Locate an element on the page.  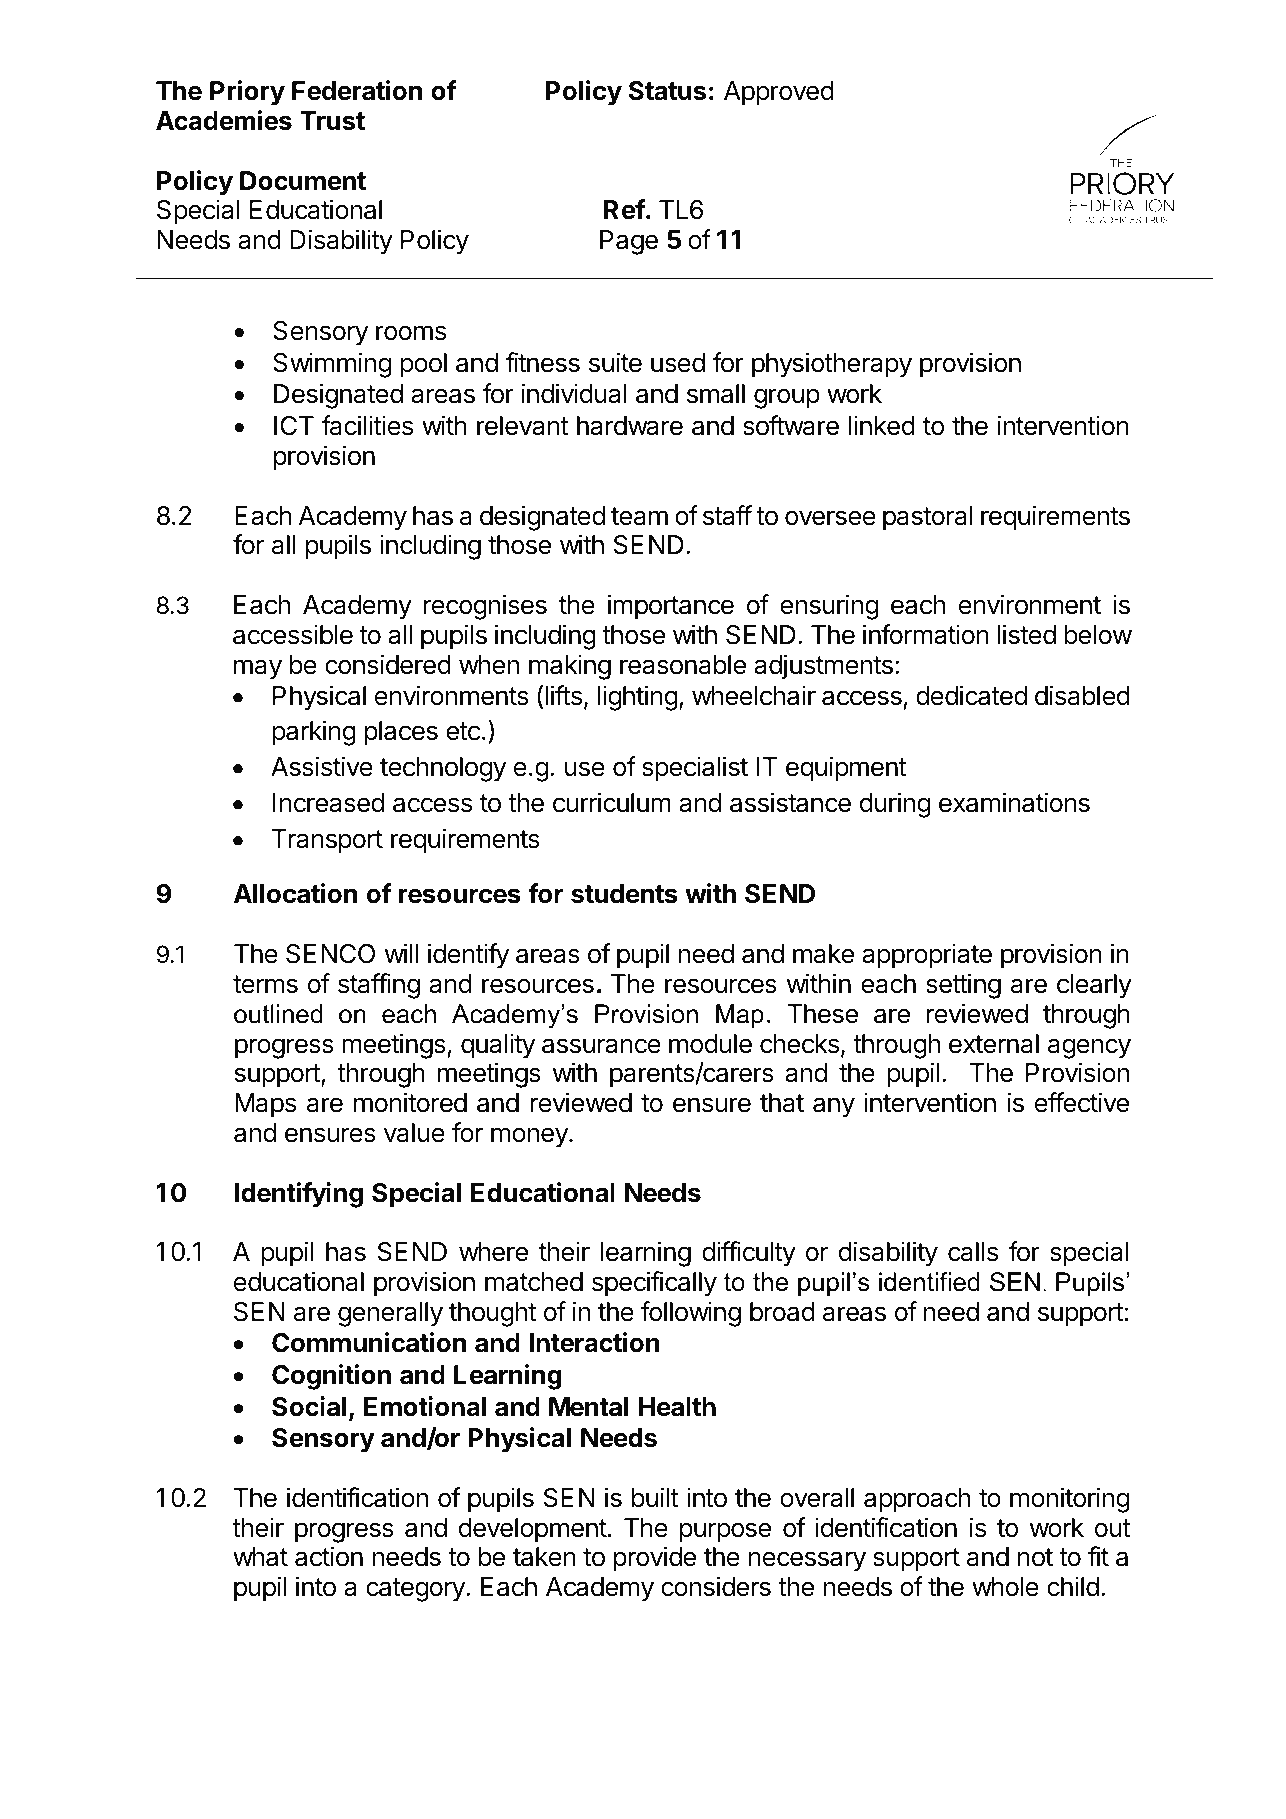
calls is located at coordinates (973, 1252).
